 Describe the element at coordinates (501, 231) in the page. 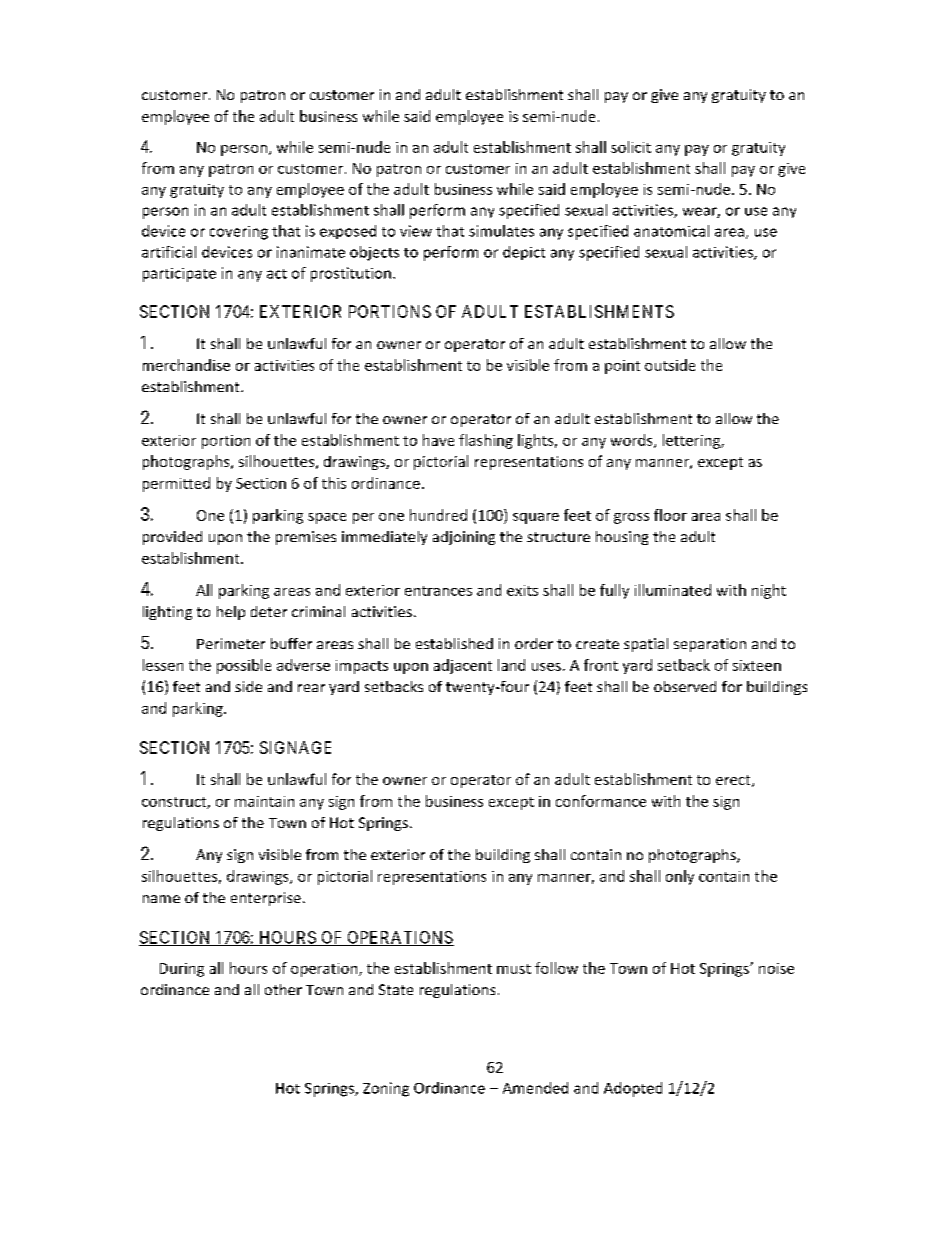

I see `simulates` at that location.
